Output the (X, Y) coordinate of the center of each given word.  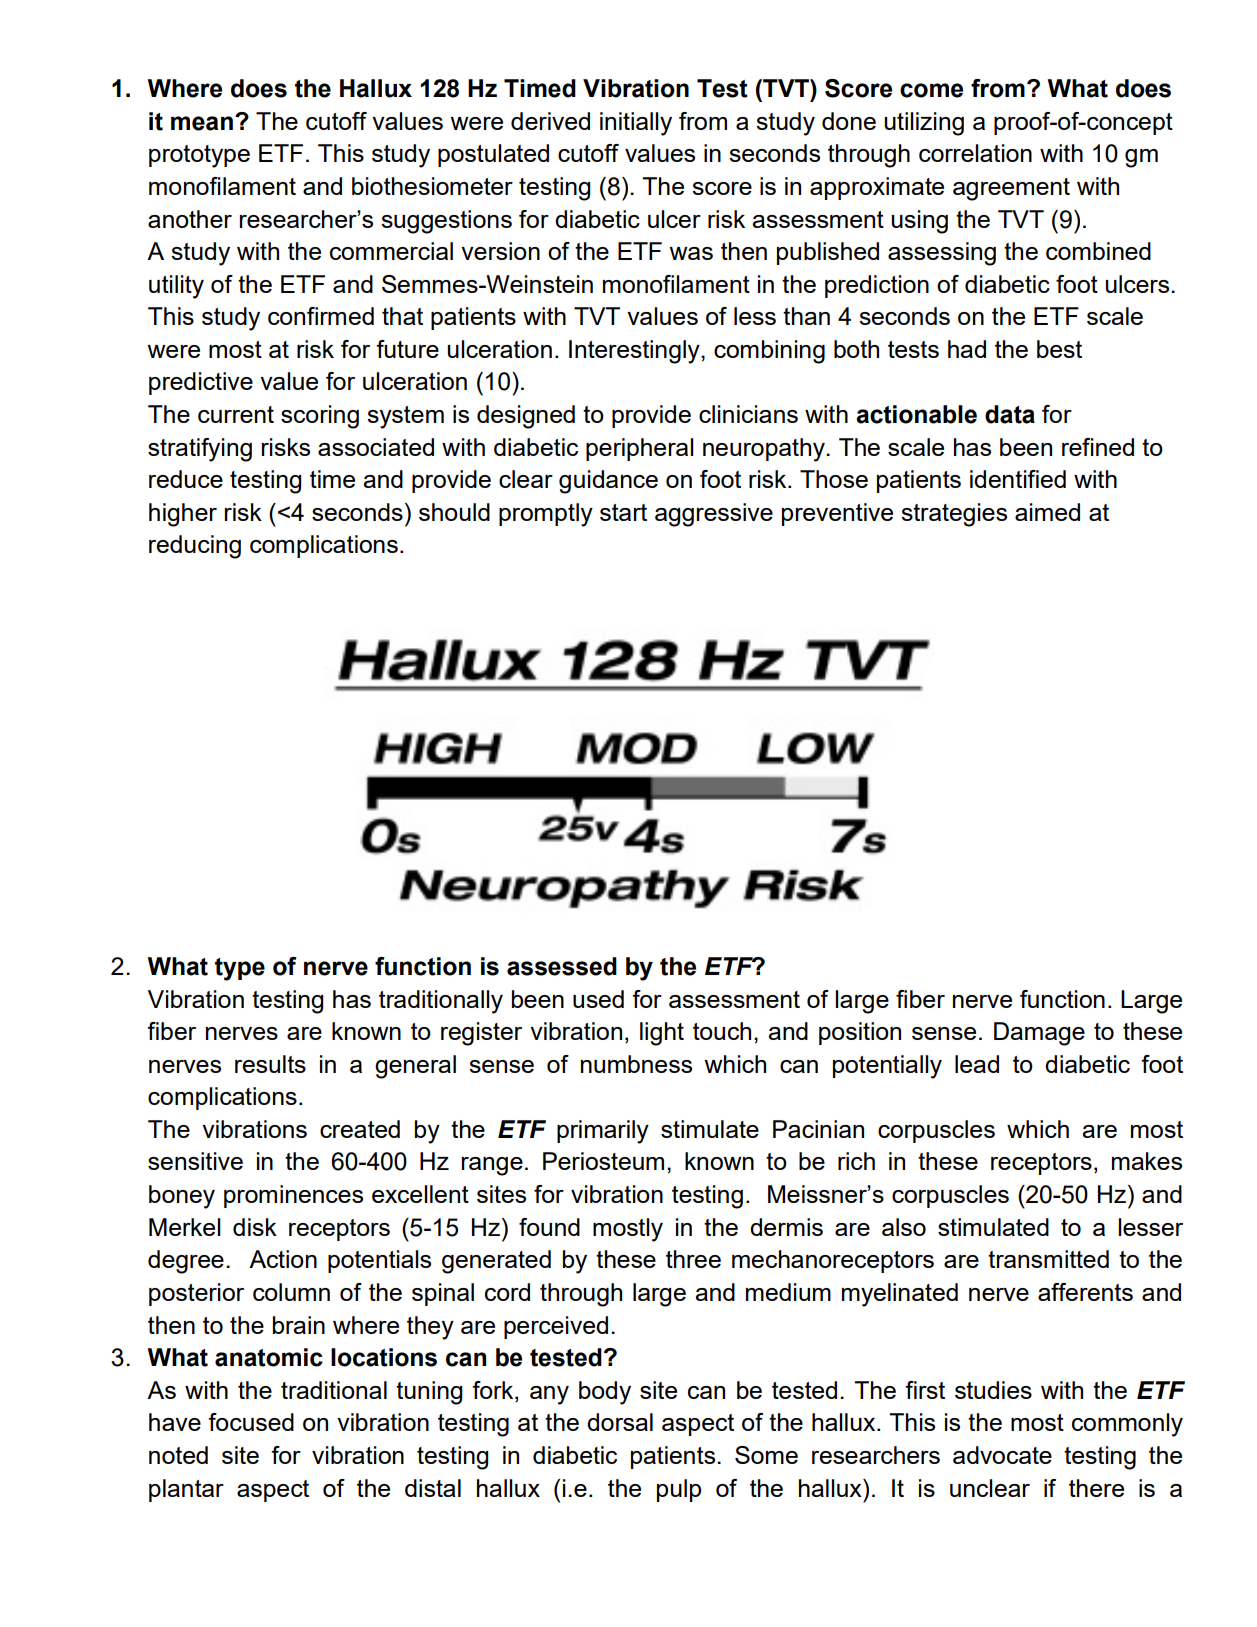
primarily (603, 1132)
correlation (975, 153)
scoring (320, 417)
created (360, 1129)
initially (636, 124)
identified (1018, 479)
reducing (195, 547)
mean (202, 123)
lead (977, 1064)
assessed (562, 966)
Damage (1039, 1034)
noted (178, 1455)
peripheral (640, 449)
